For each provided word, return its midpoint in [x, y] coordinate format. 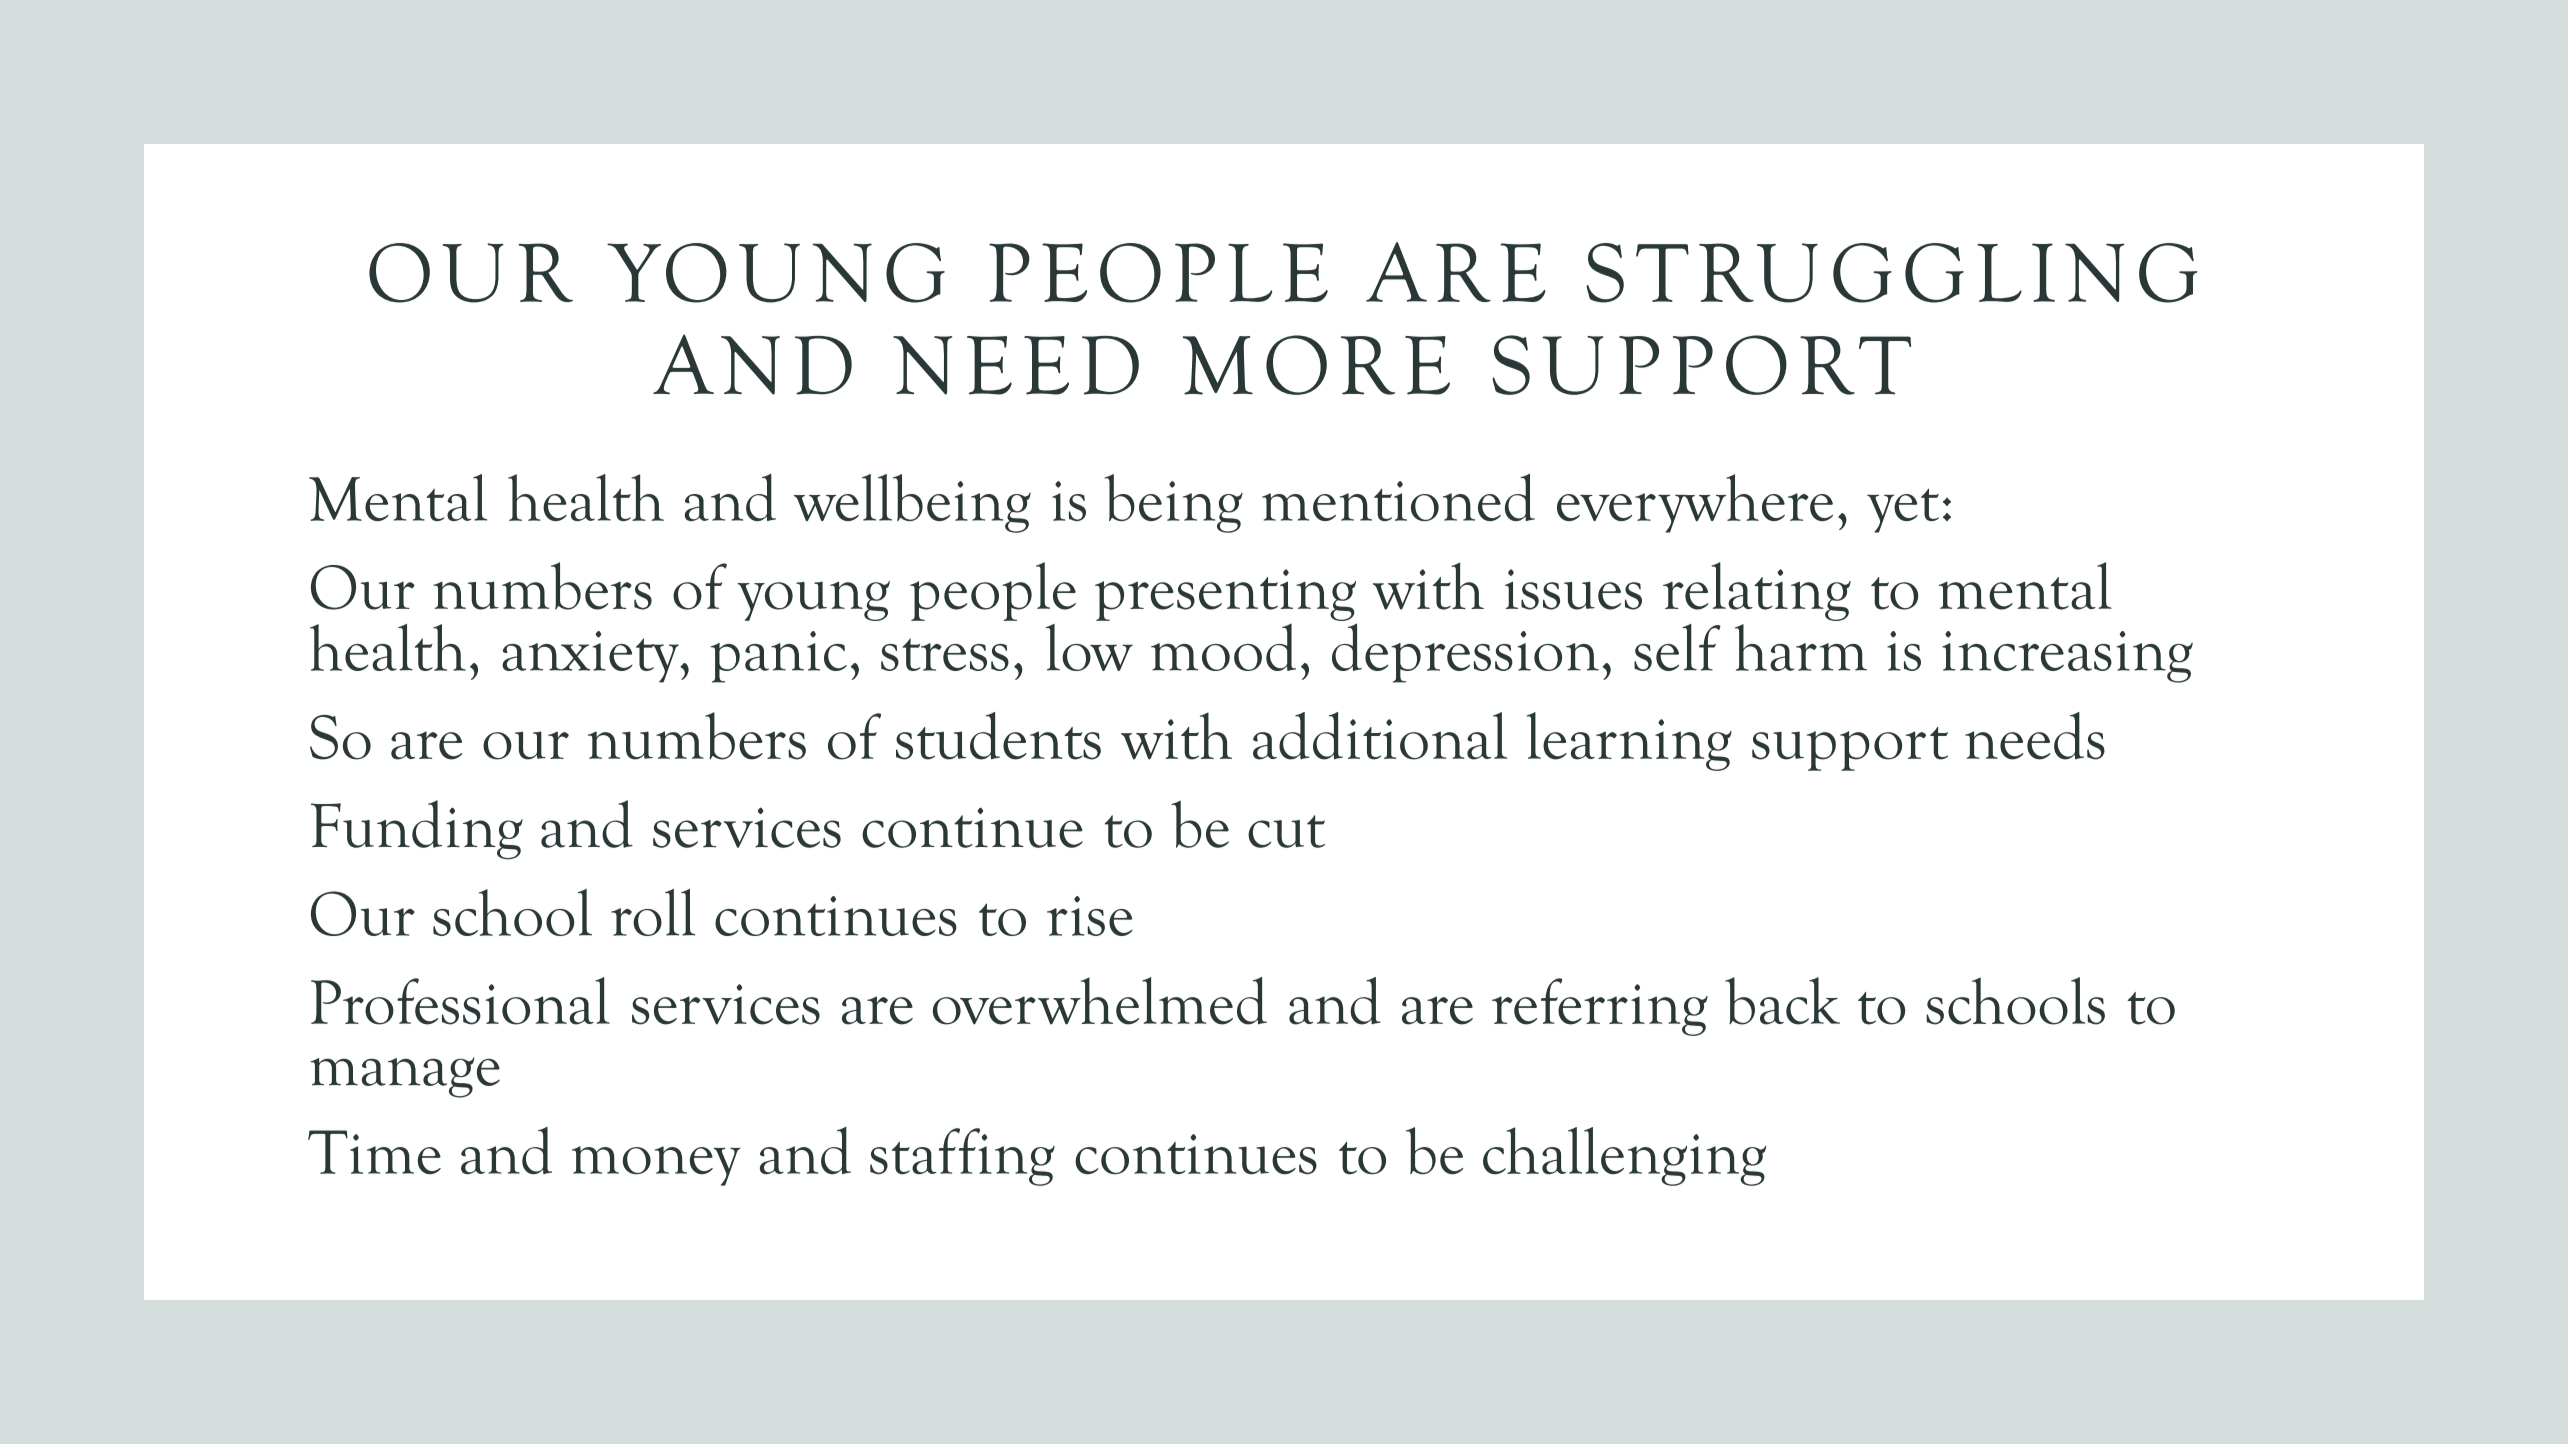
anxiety [591, 657]
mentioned [1398, 497]
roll [653, 912]
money [656, 1166]
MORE [1316, 365]
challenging [1624, 1156]
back [1782, 1001]
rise [1090, 916]
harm [1801, 647]
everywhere [1695, 503]
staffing [962, 1157]
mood [1223, 647]
